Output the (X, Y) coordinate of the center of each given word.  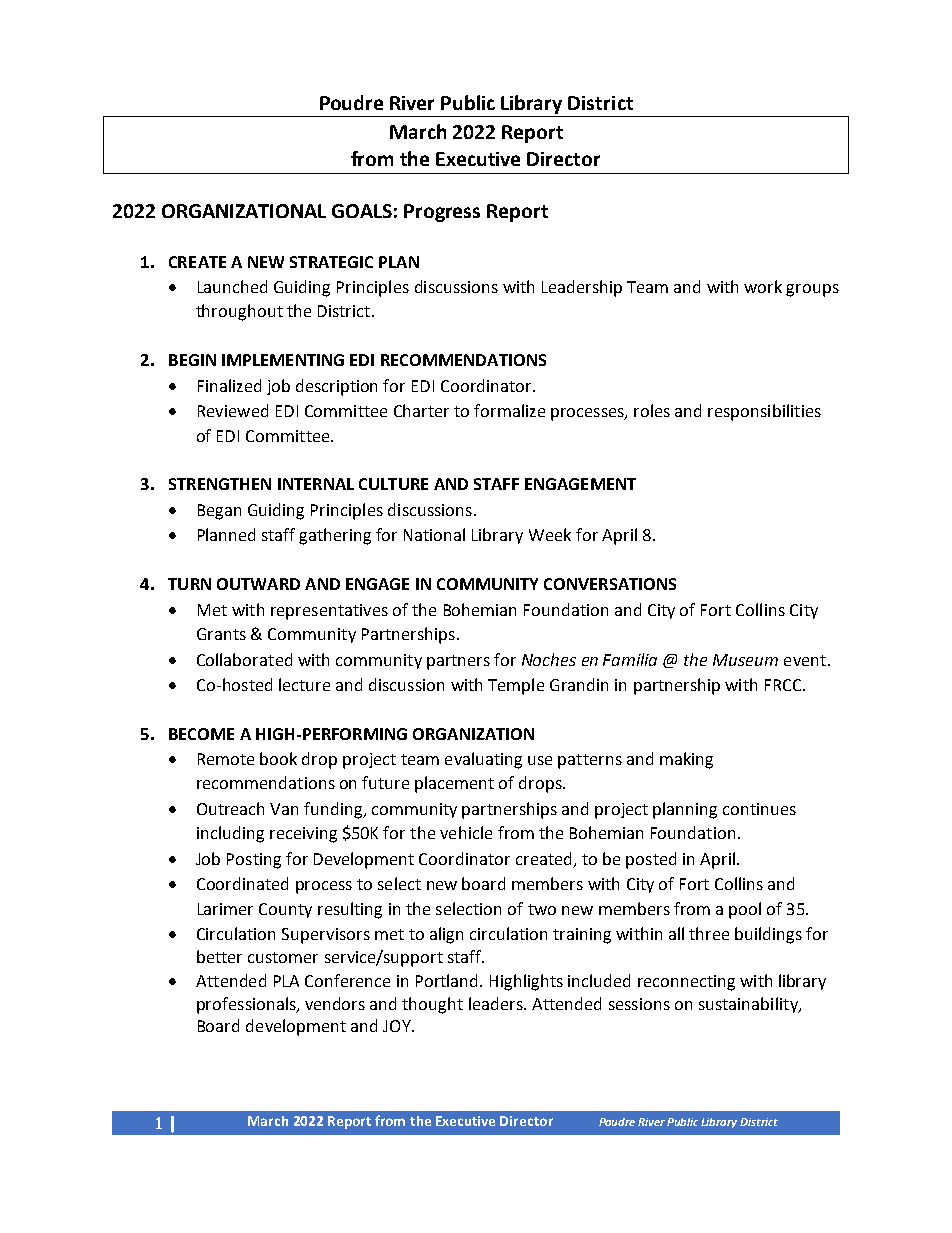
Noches (549, 659)
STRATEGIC (331, 262)
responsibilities (764, 412)
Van (284, 809)
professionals (247, 1005)
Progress (442, 213)
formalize (509, 410)
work (763, 286)
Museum (745, 660)
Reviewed (233, 410)
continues (759, 809)
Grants (221, 634)
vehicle (466, 832)
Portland (446, 980)
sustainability (749, 1005)
